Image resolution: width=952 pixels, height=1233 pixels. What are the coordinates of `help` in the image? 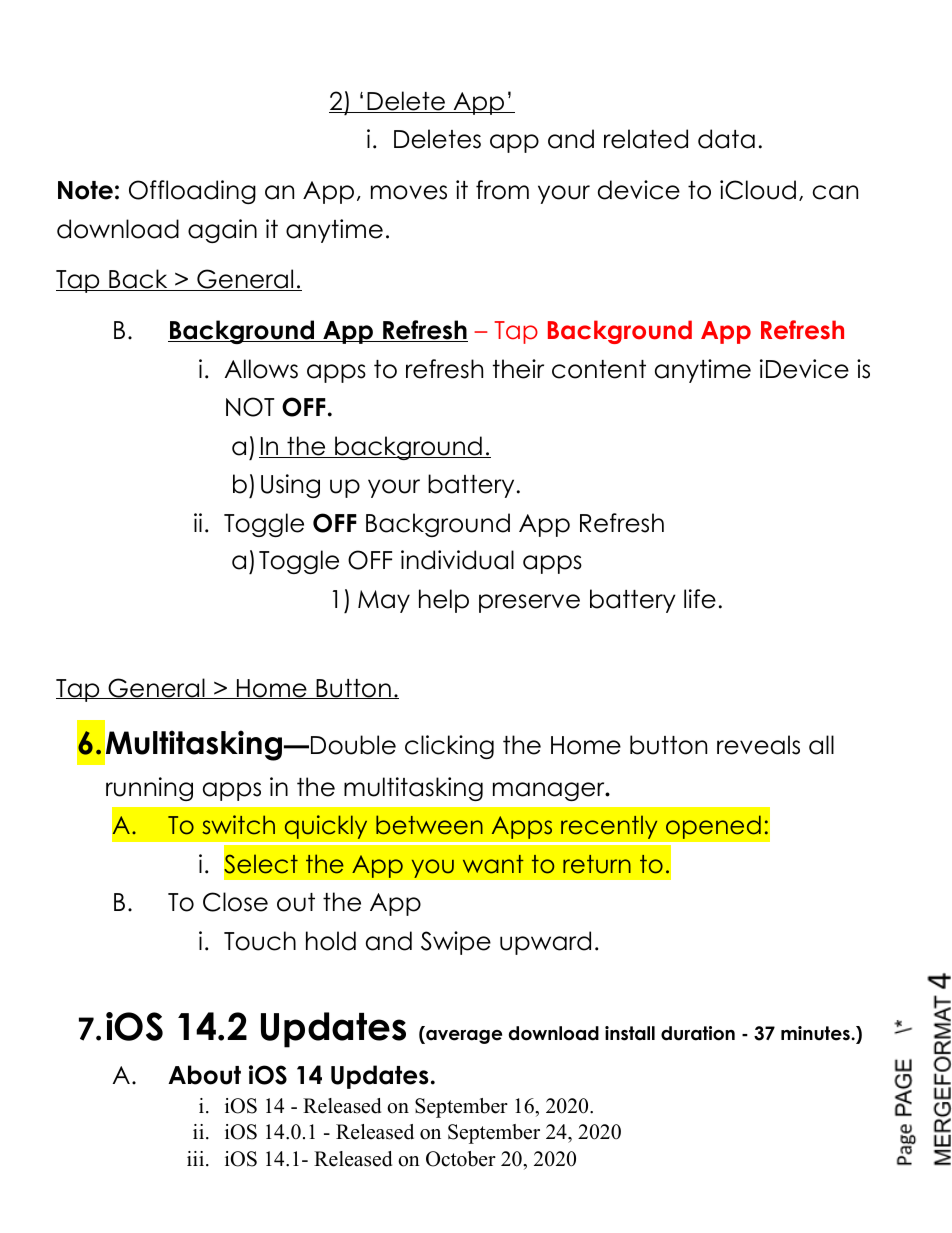 It's located at (444, 601).
